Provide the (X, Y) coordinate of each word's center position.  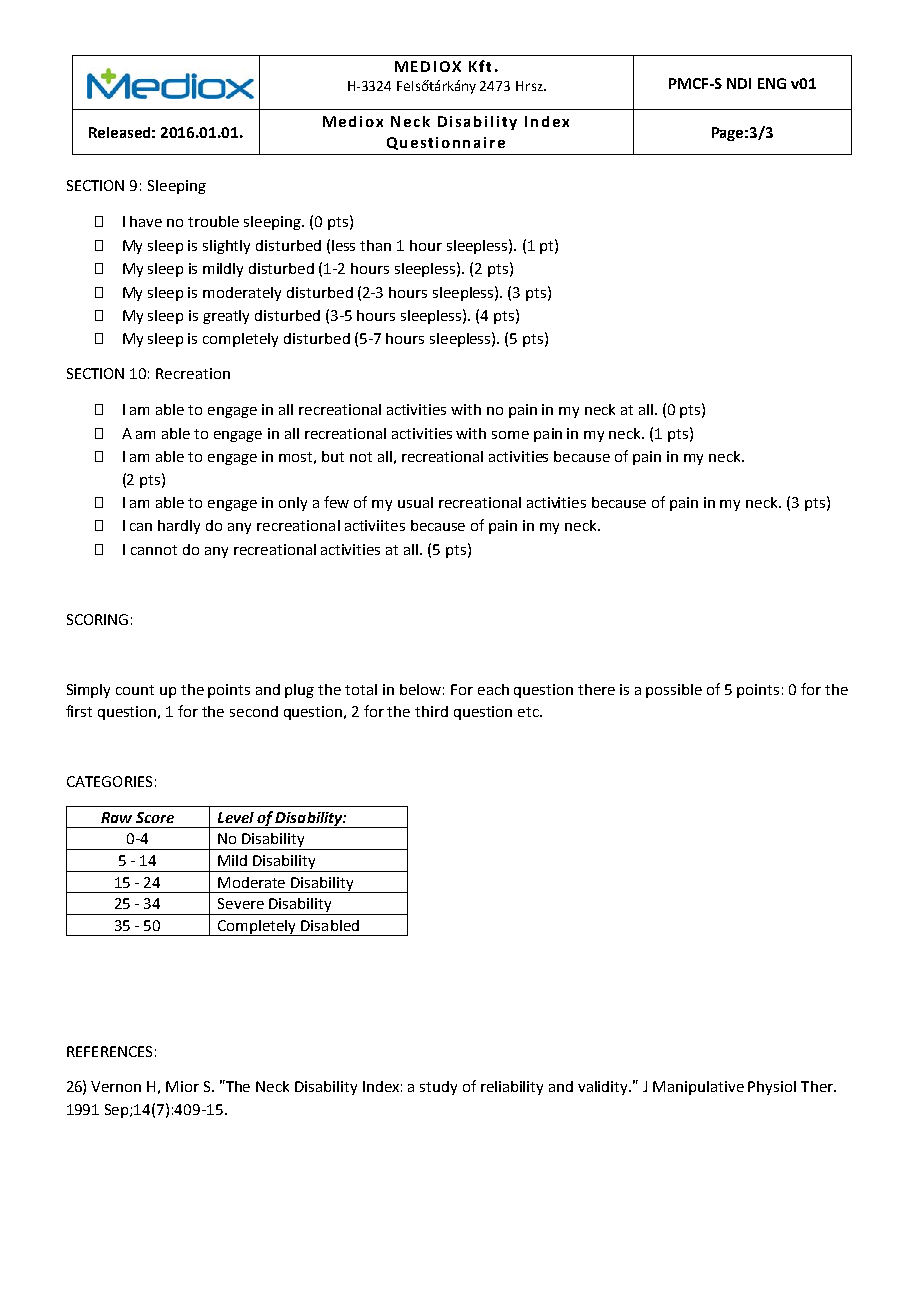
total (361, 689)
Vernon (116, 1086)
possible (674, 691)
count (135, 690)
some (510, 435)
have (146, 221)
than (375, 245)
